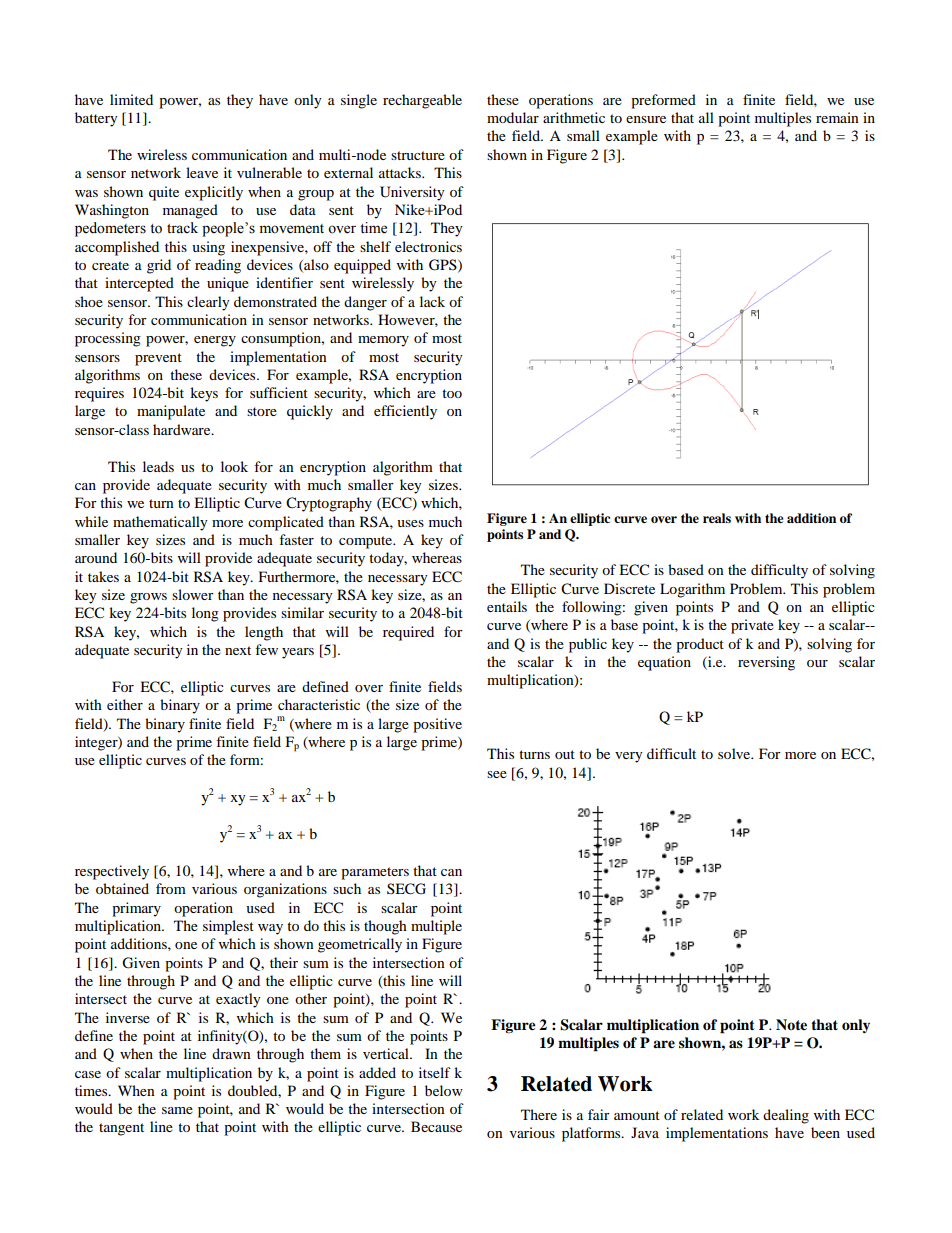  What do you see at coordinates (125, 704) in the screenshot?
I see `either` at bounding box center [125, 704].
